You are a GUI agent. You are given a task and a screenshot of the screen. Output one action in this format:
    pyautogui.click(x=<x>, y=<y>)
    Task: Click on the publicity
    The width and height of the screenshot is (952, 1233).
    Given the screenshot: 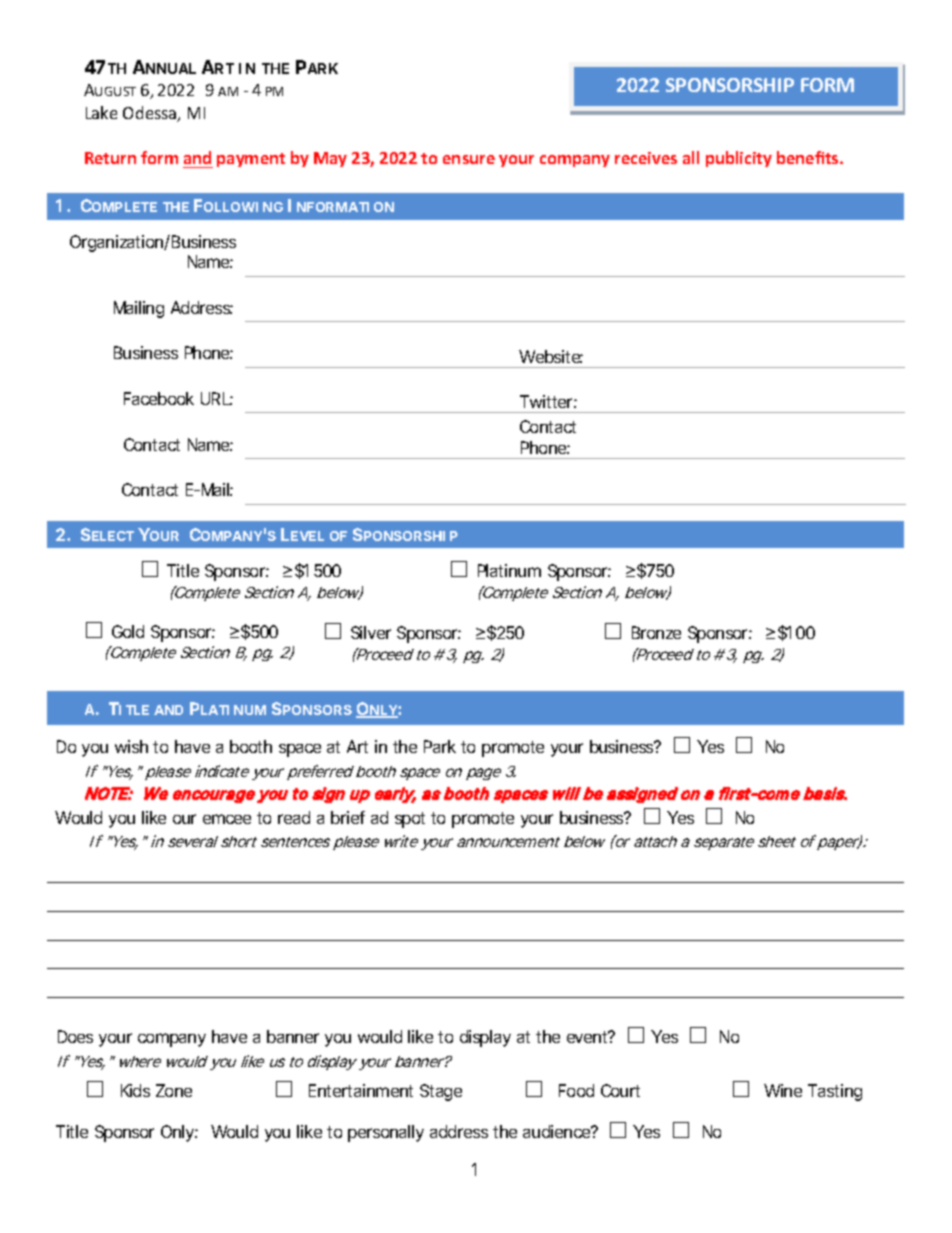 What is the action you would take?
    pyautogui.click(x=739, y=159)
